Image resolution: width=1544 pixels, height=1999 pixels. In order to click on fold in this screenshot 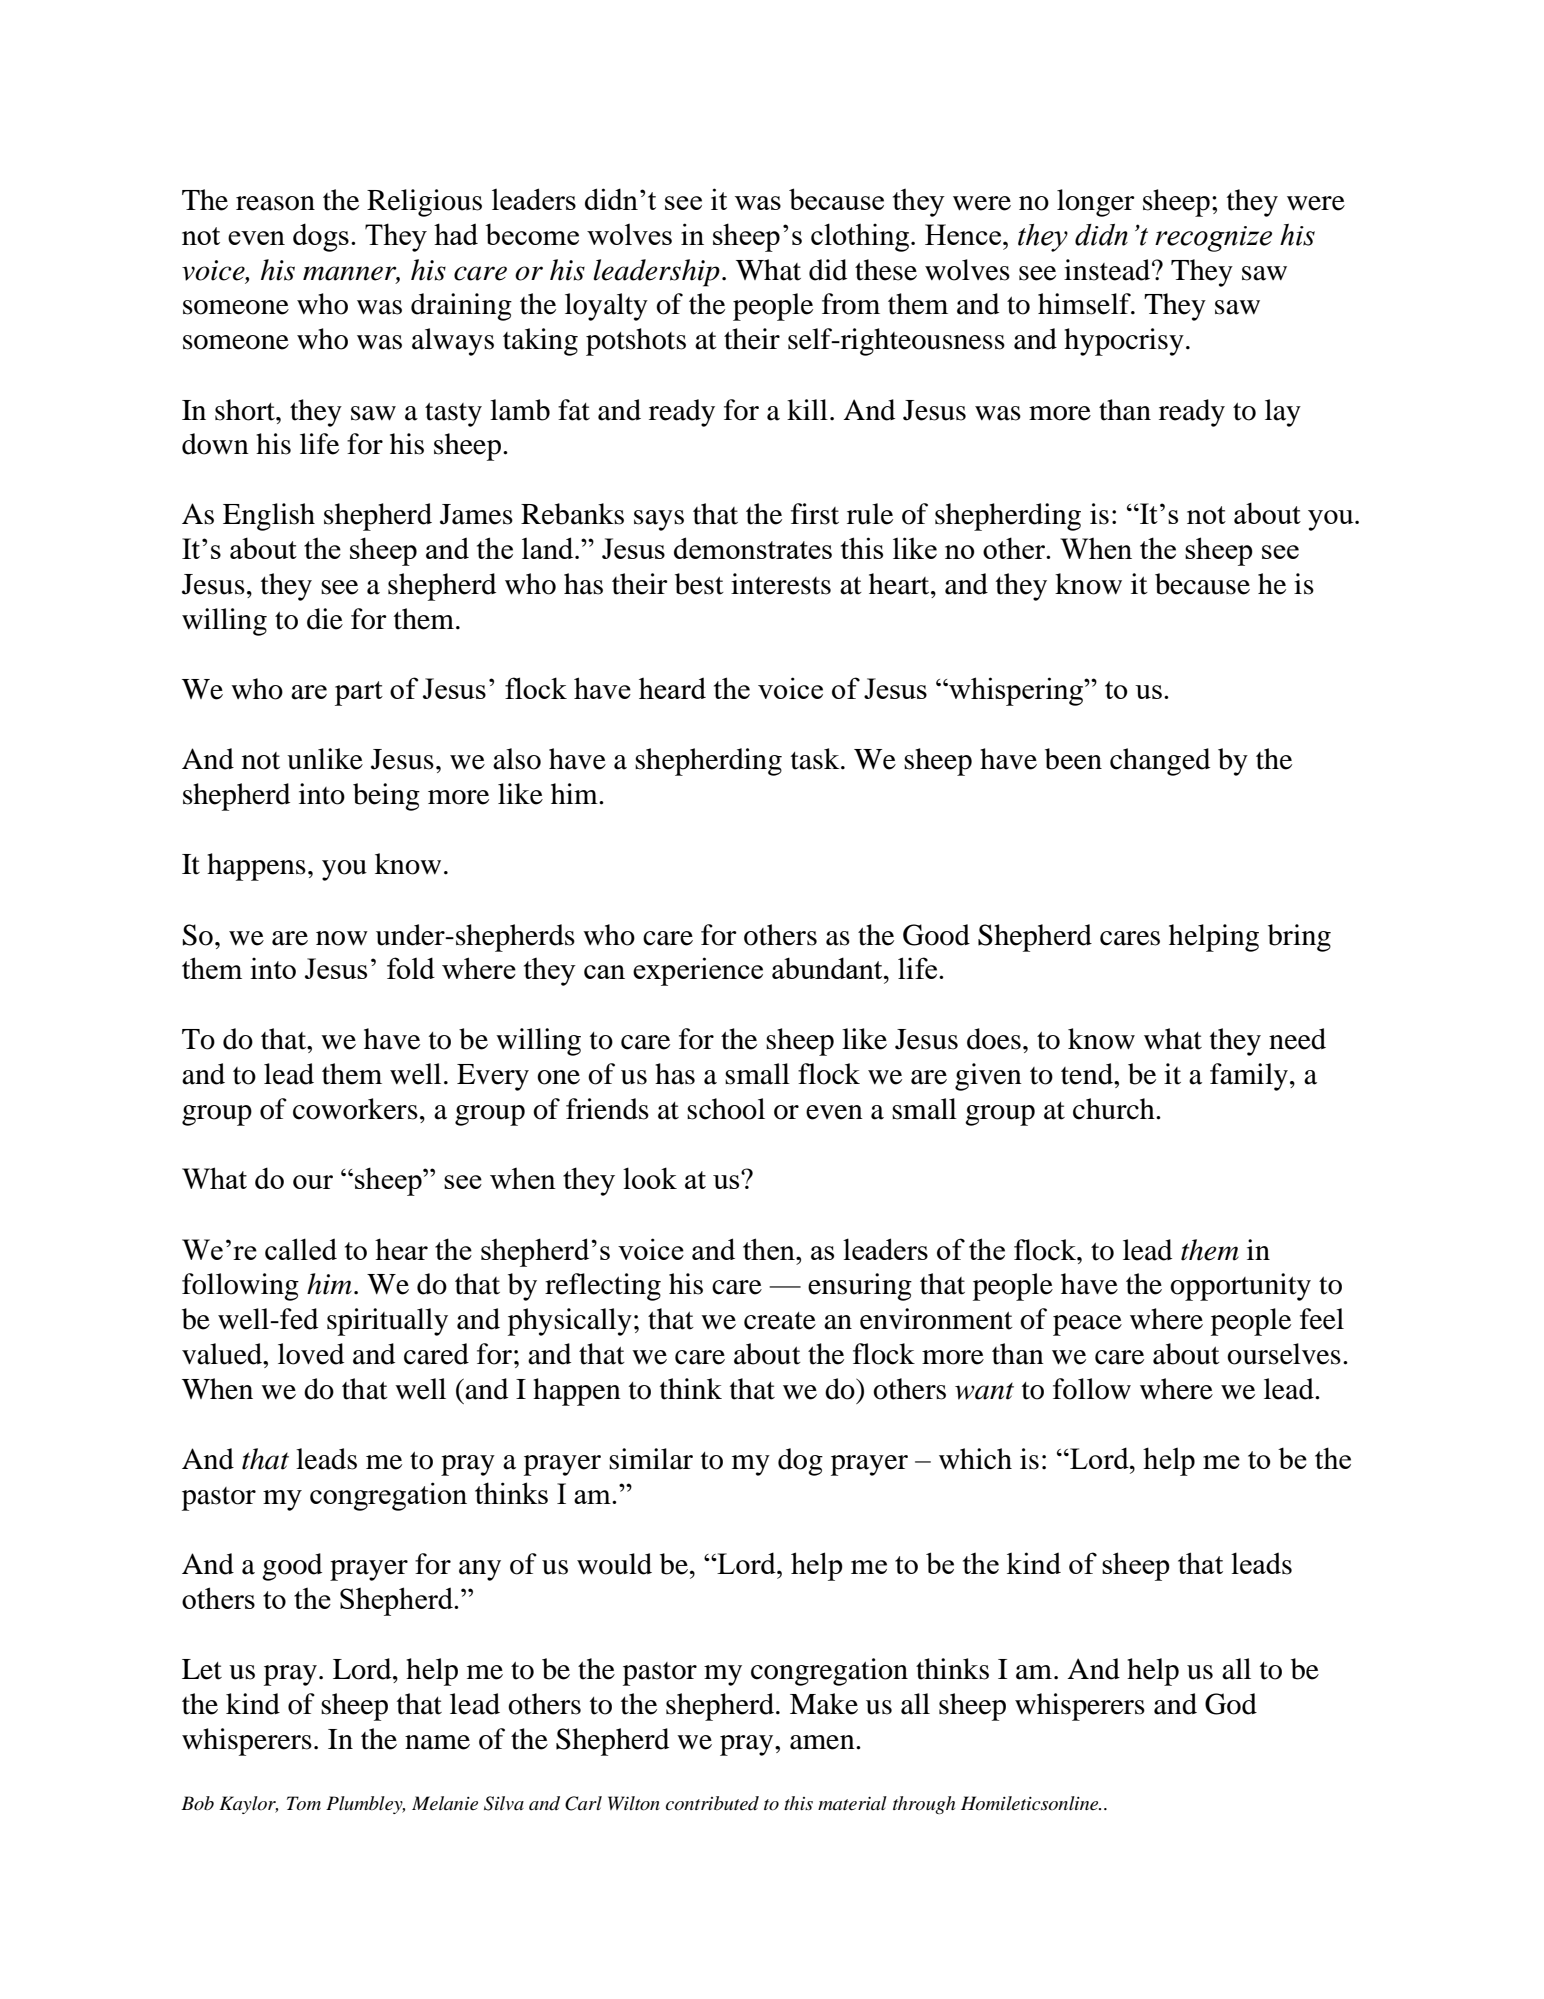, I will do `click(411, 968)`.
